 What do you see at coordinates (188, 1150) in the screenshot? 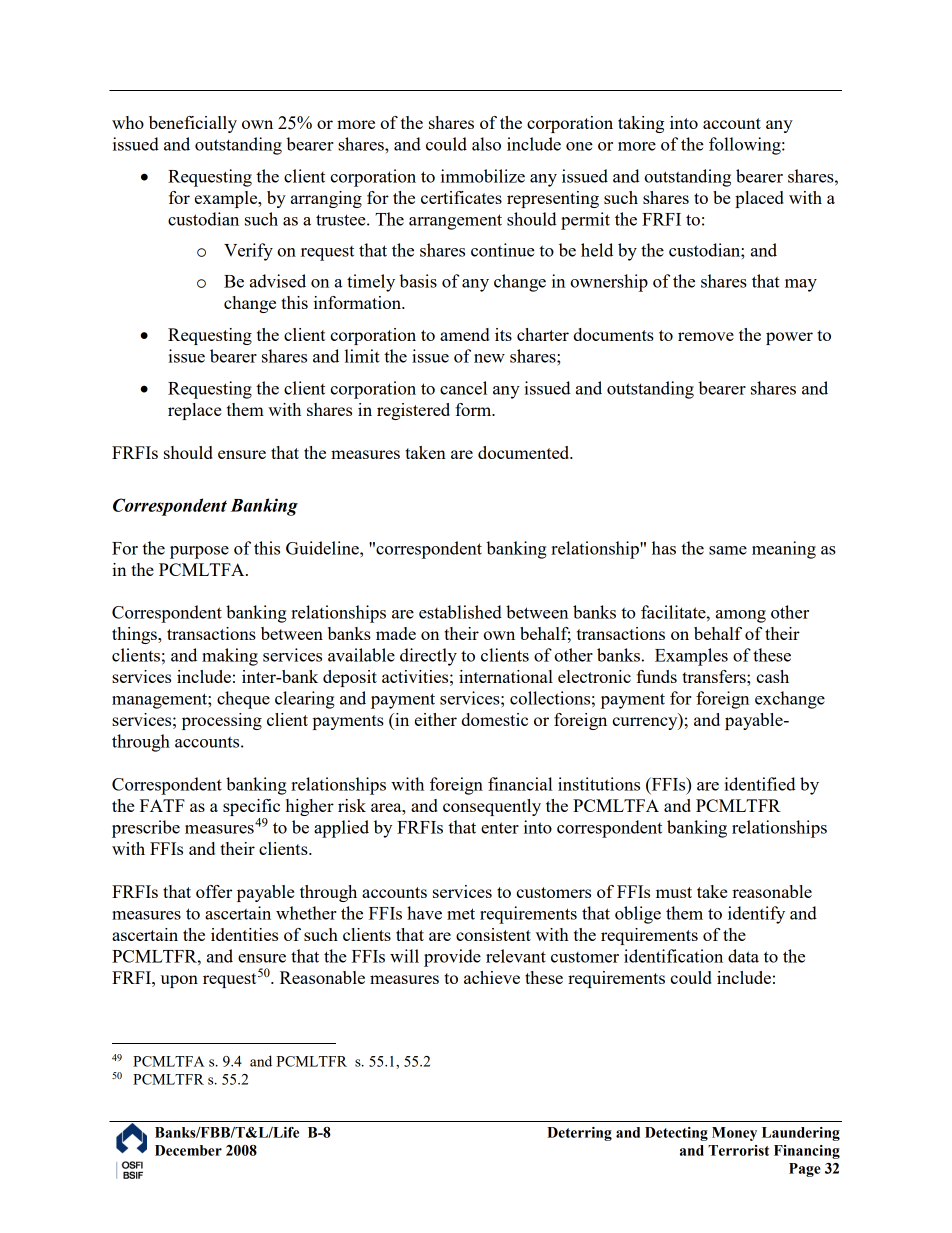
I see `December` at bounding box center [188, 1150].
